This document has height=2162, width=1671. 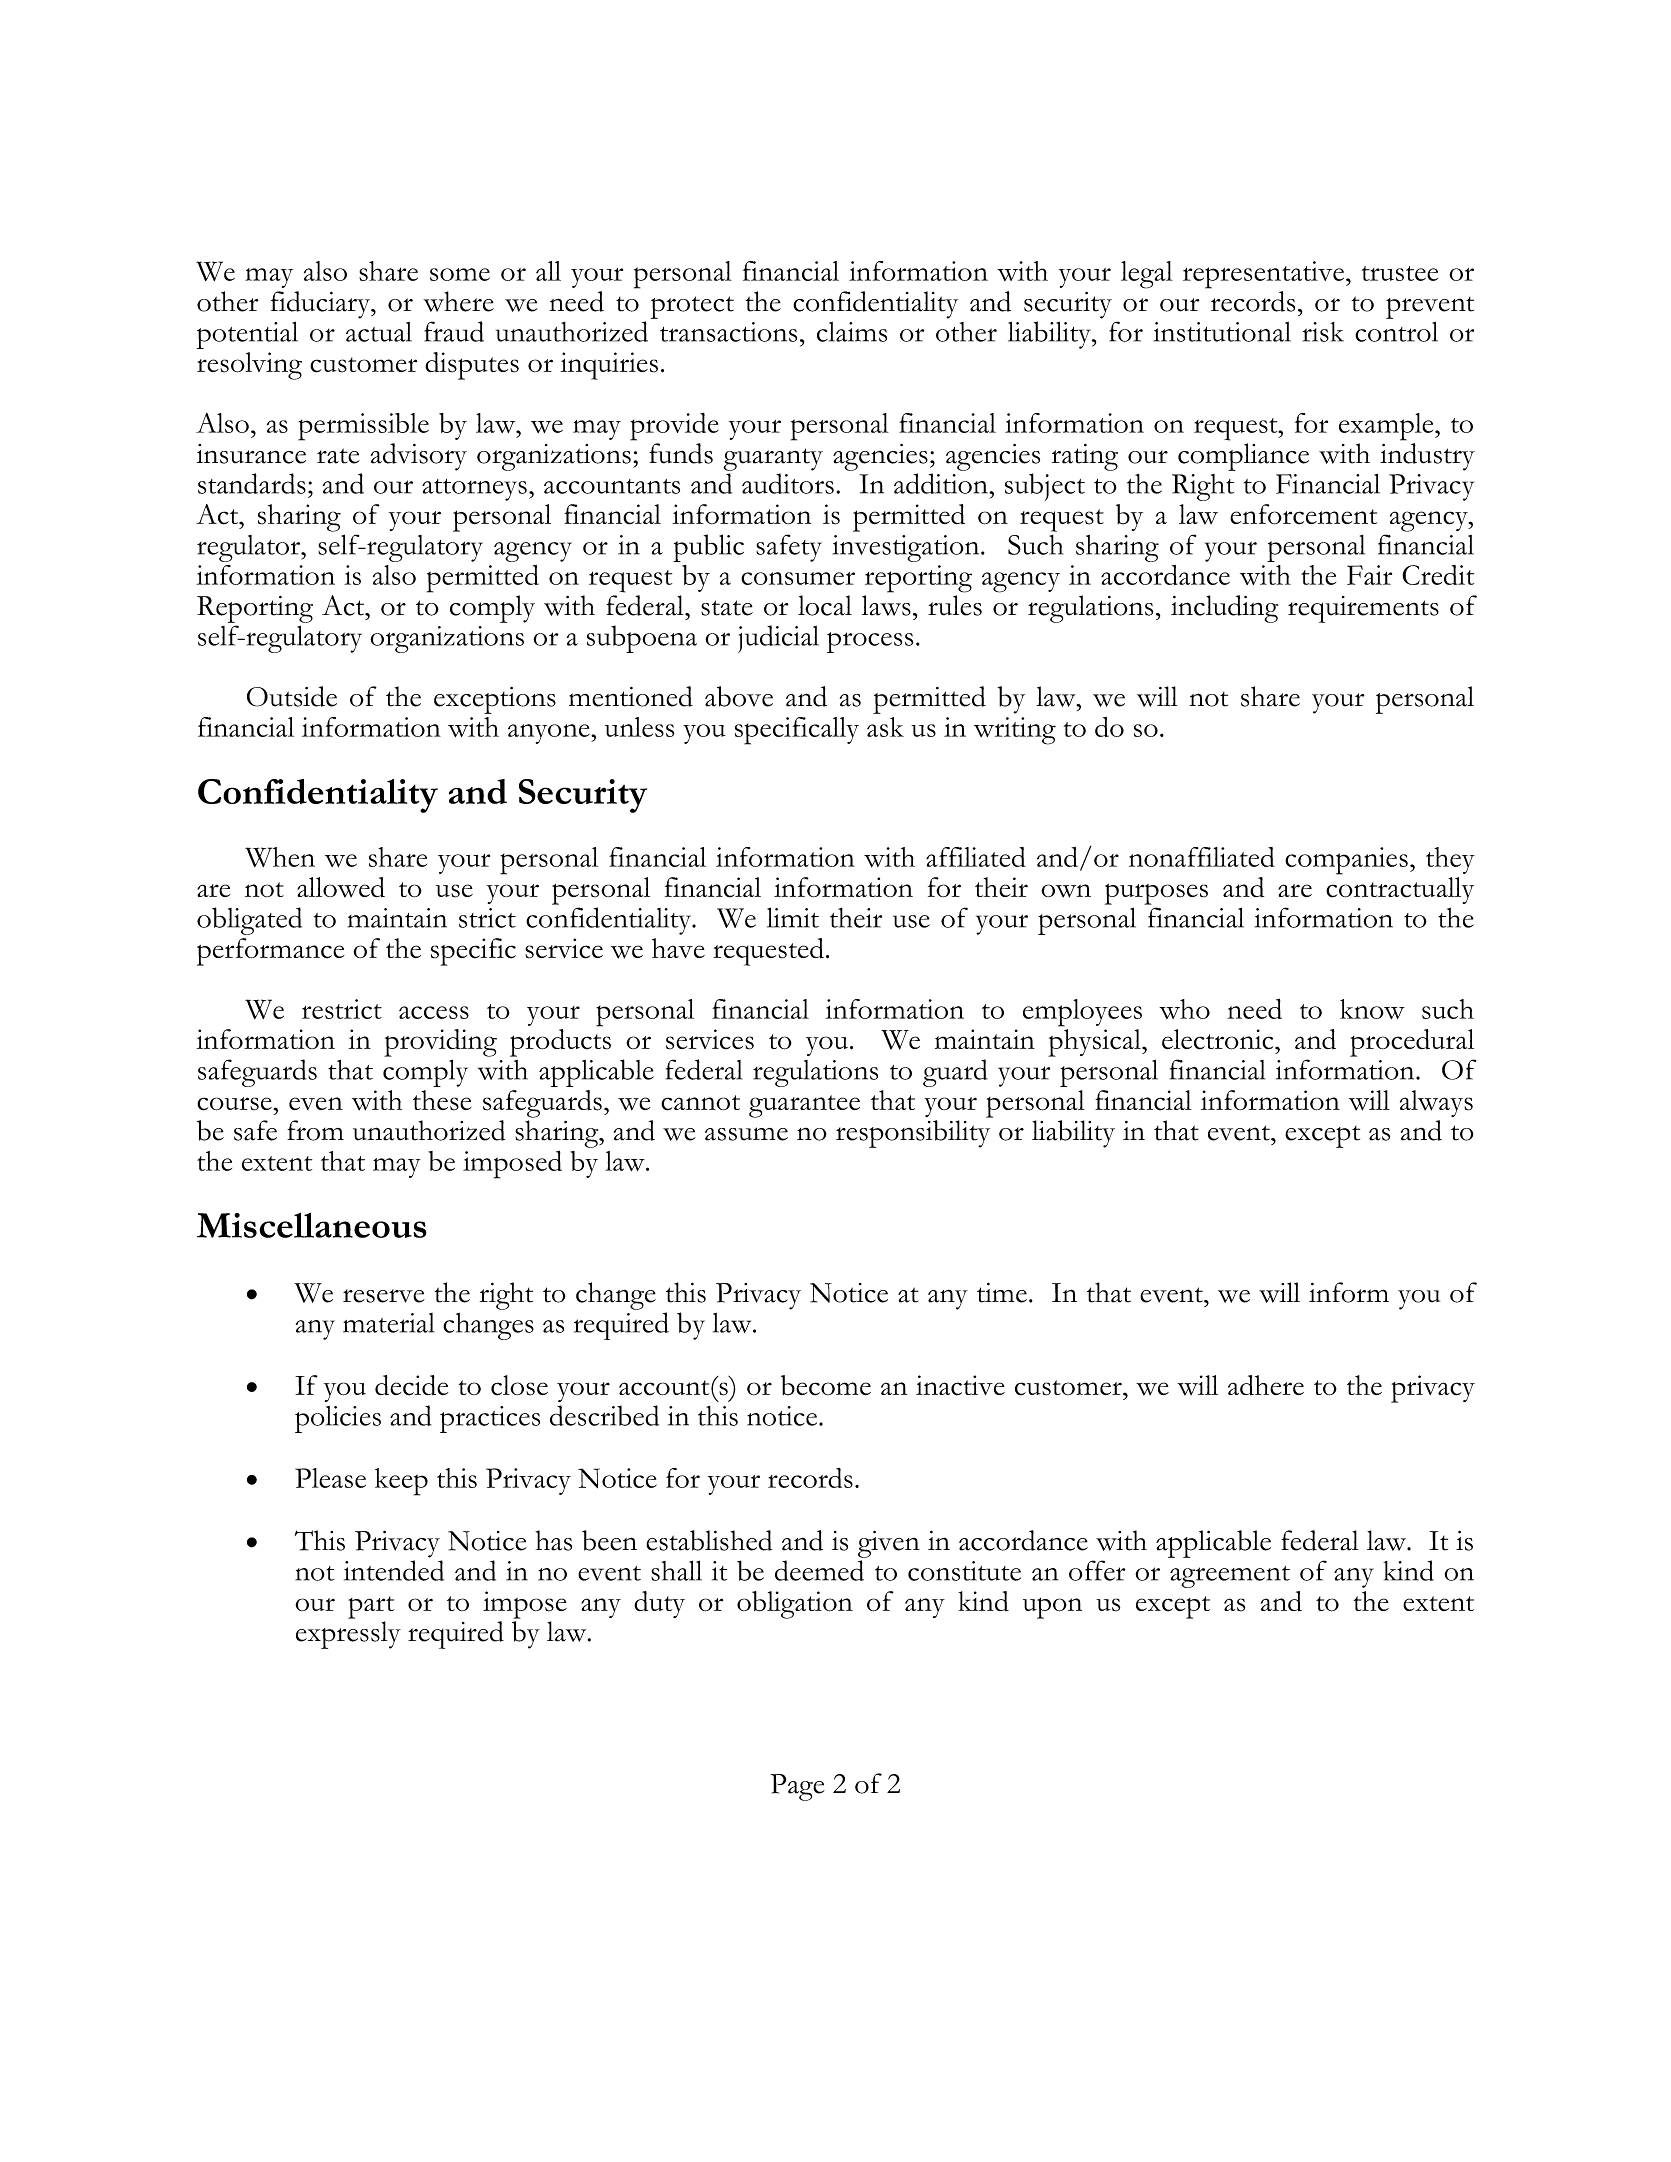 What do you see at coordinates (322, 305) in the document?
I see `fiduciary` at bounding box center [322, 305].
